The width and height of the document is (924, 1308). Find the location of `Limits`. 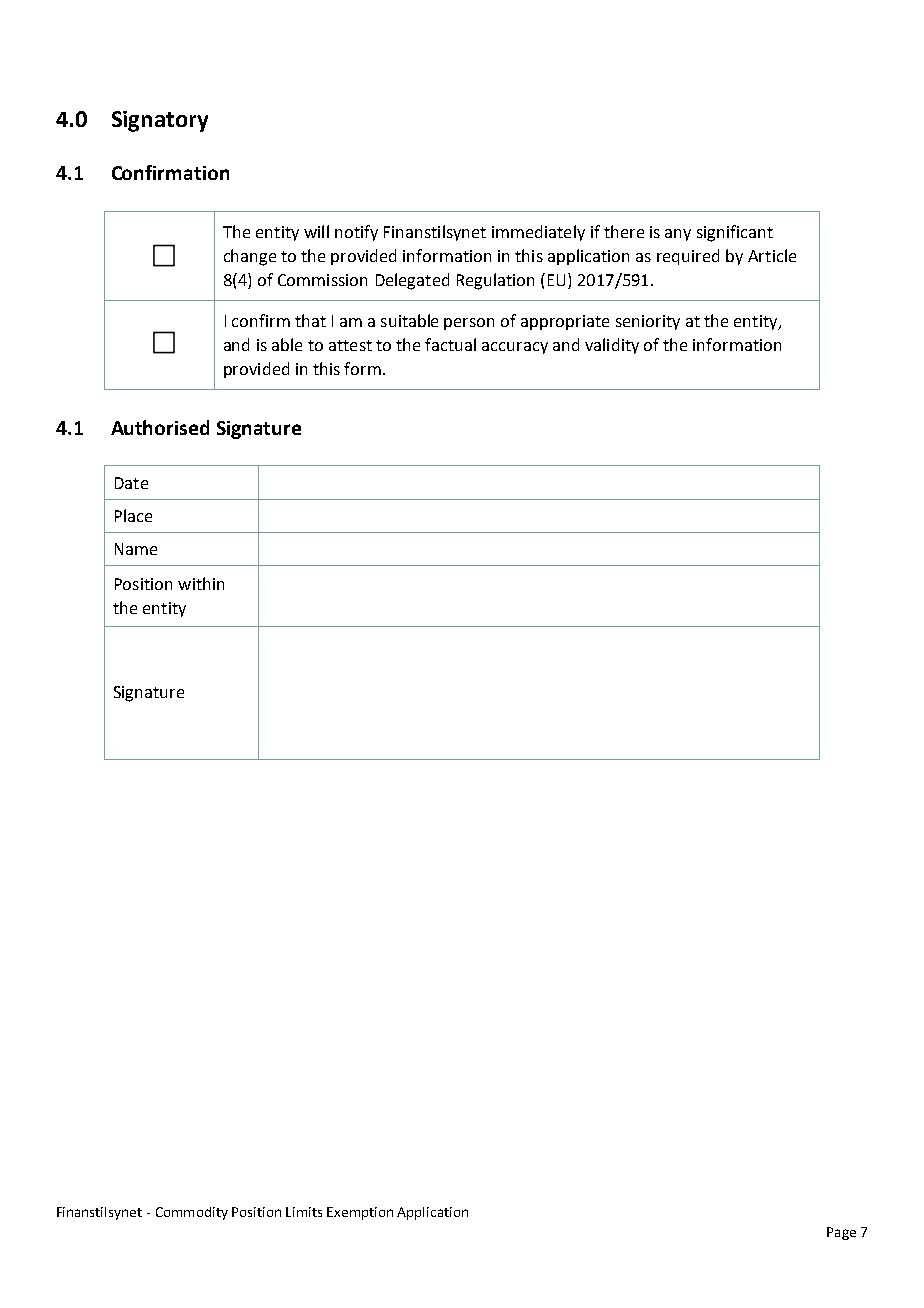

Limits is located at coordinates (304, 1212).
